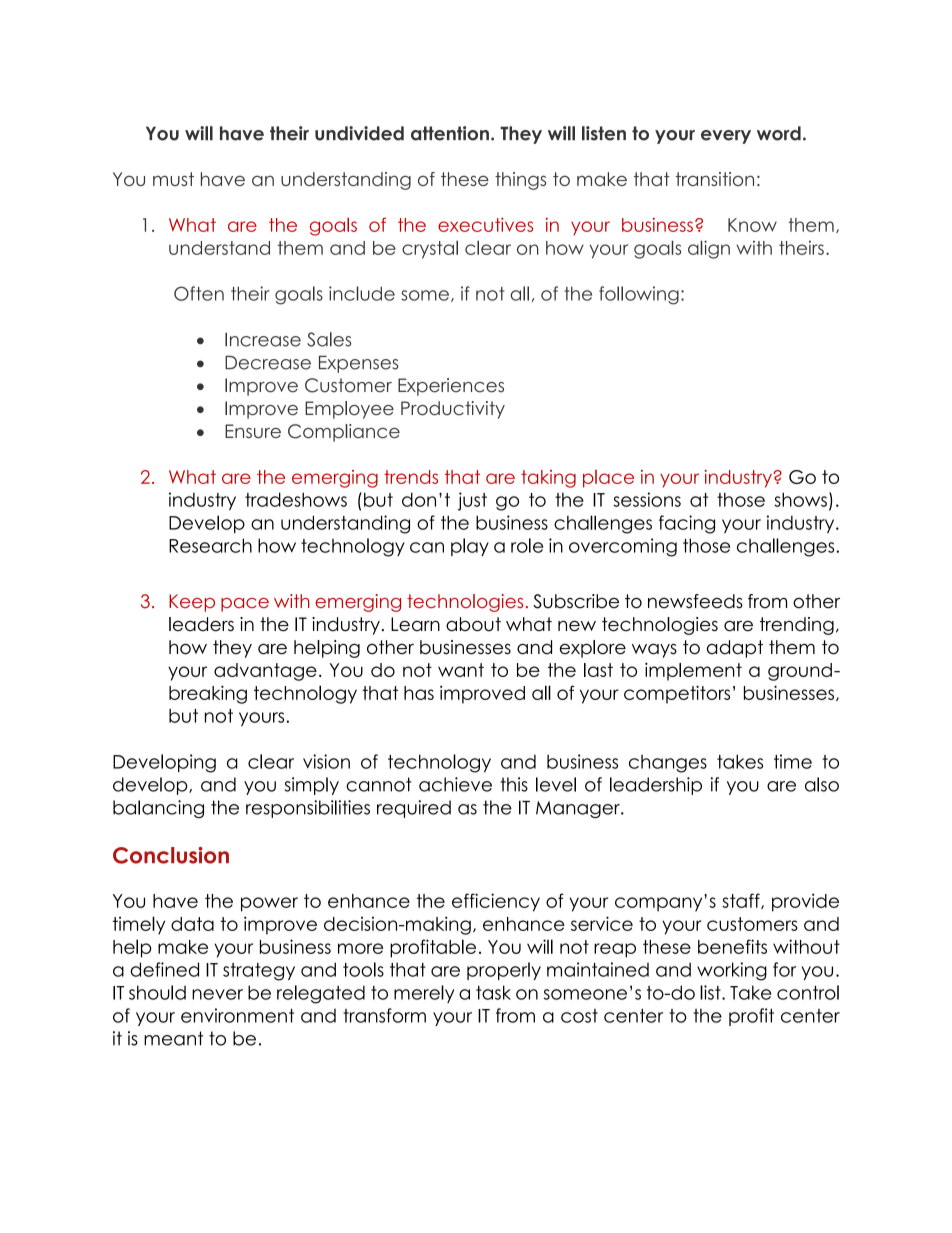  I want to click on transition, so click(715, 179).
